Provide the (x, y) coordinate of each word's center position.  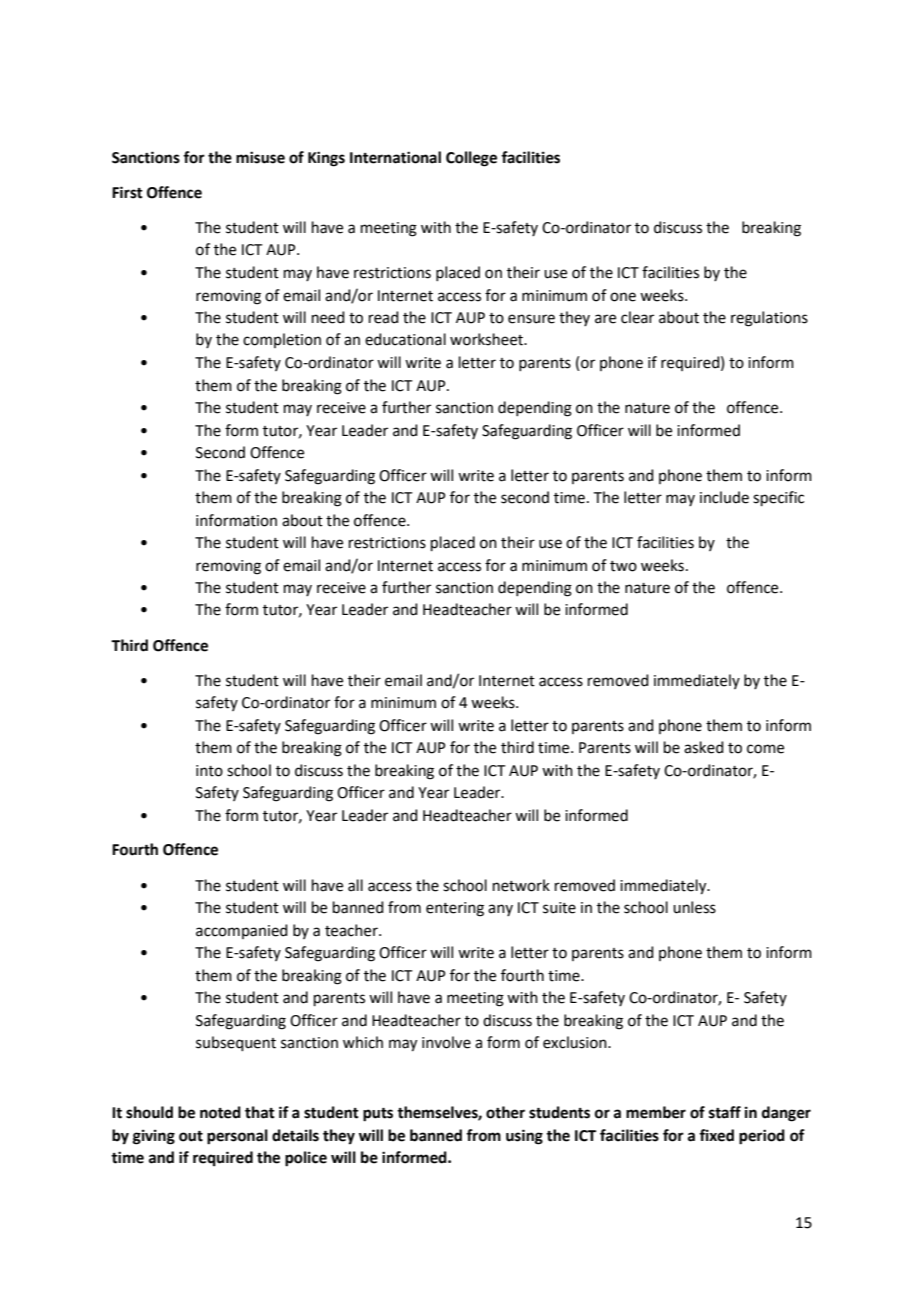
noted (220, 1112)
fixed (716, 1135)
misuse (260, 157)
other (505, 1112)
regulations (769, 319)
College (471, 159)
